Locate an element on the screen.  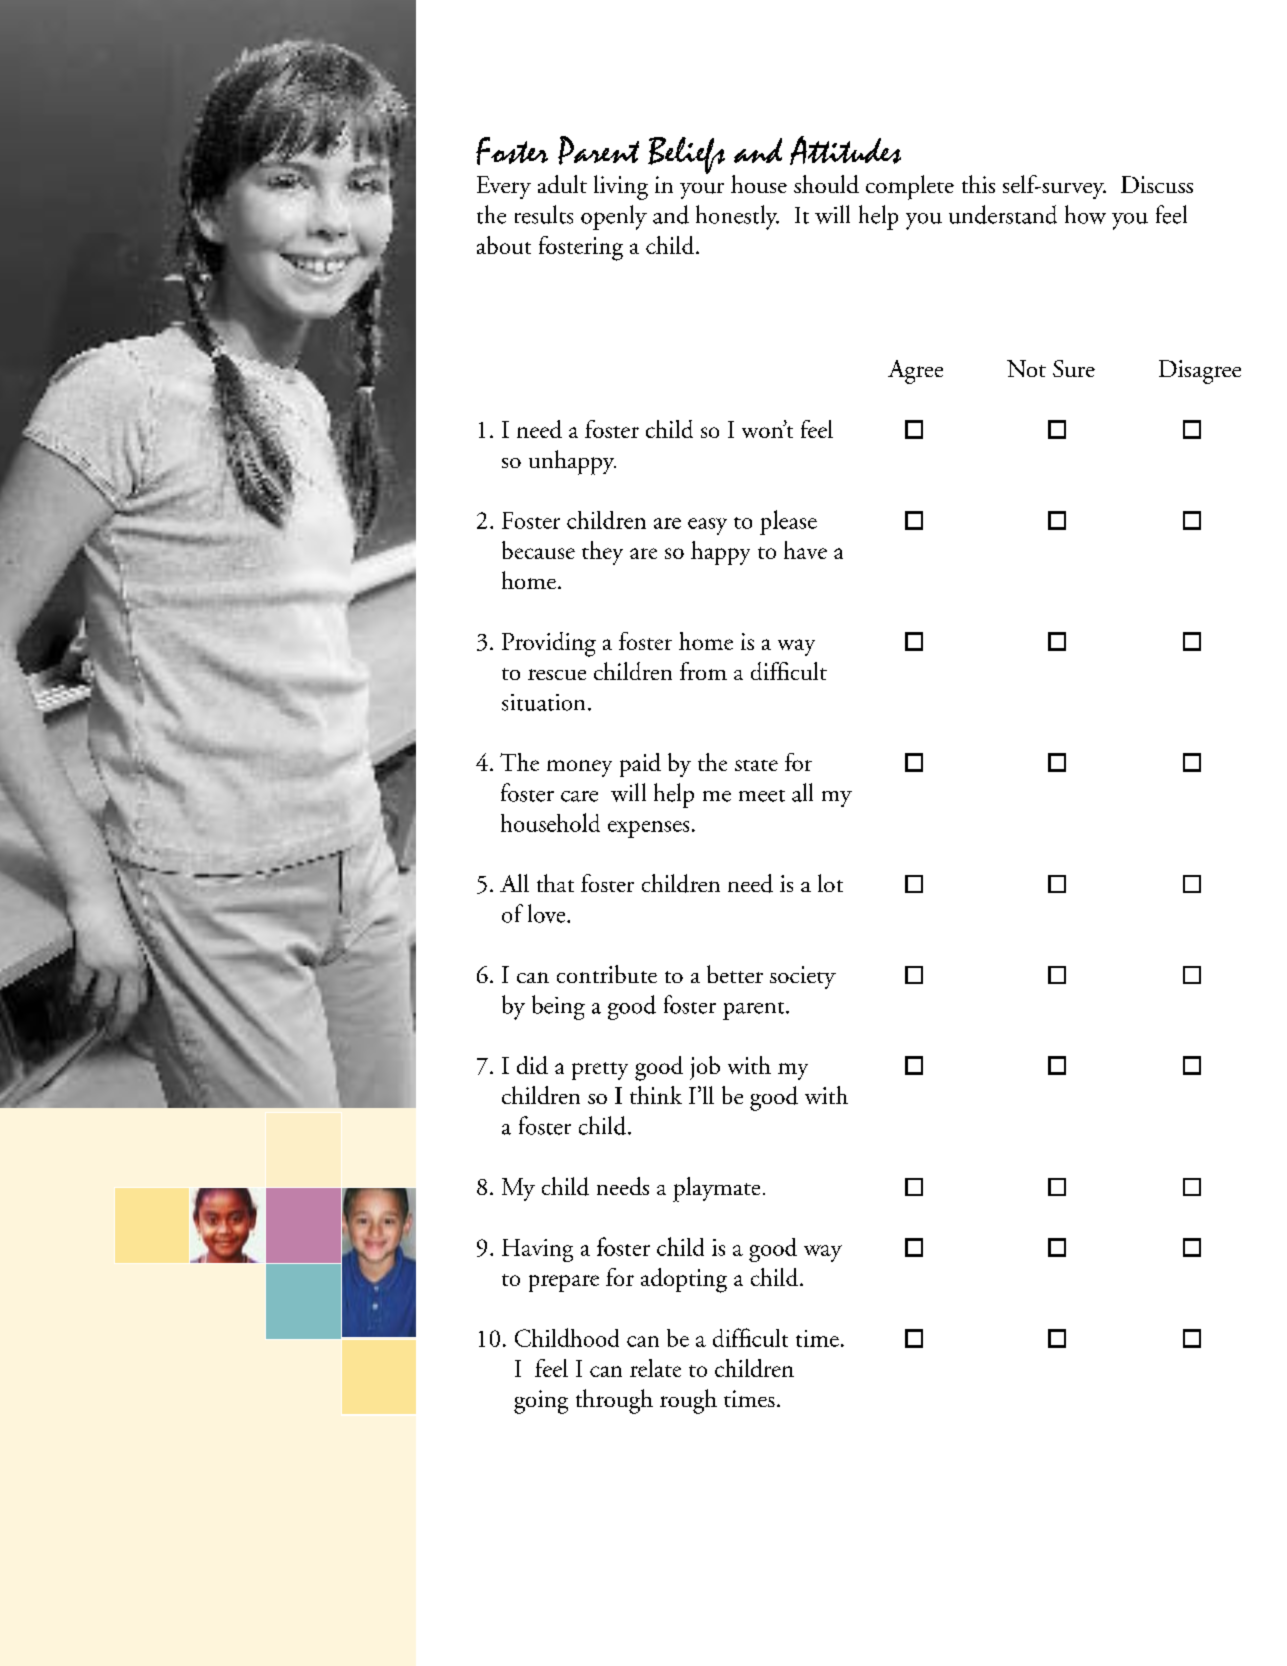
please is located at coordinates (788, 522).
